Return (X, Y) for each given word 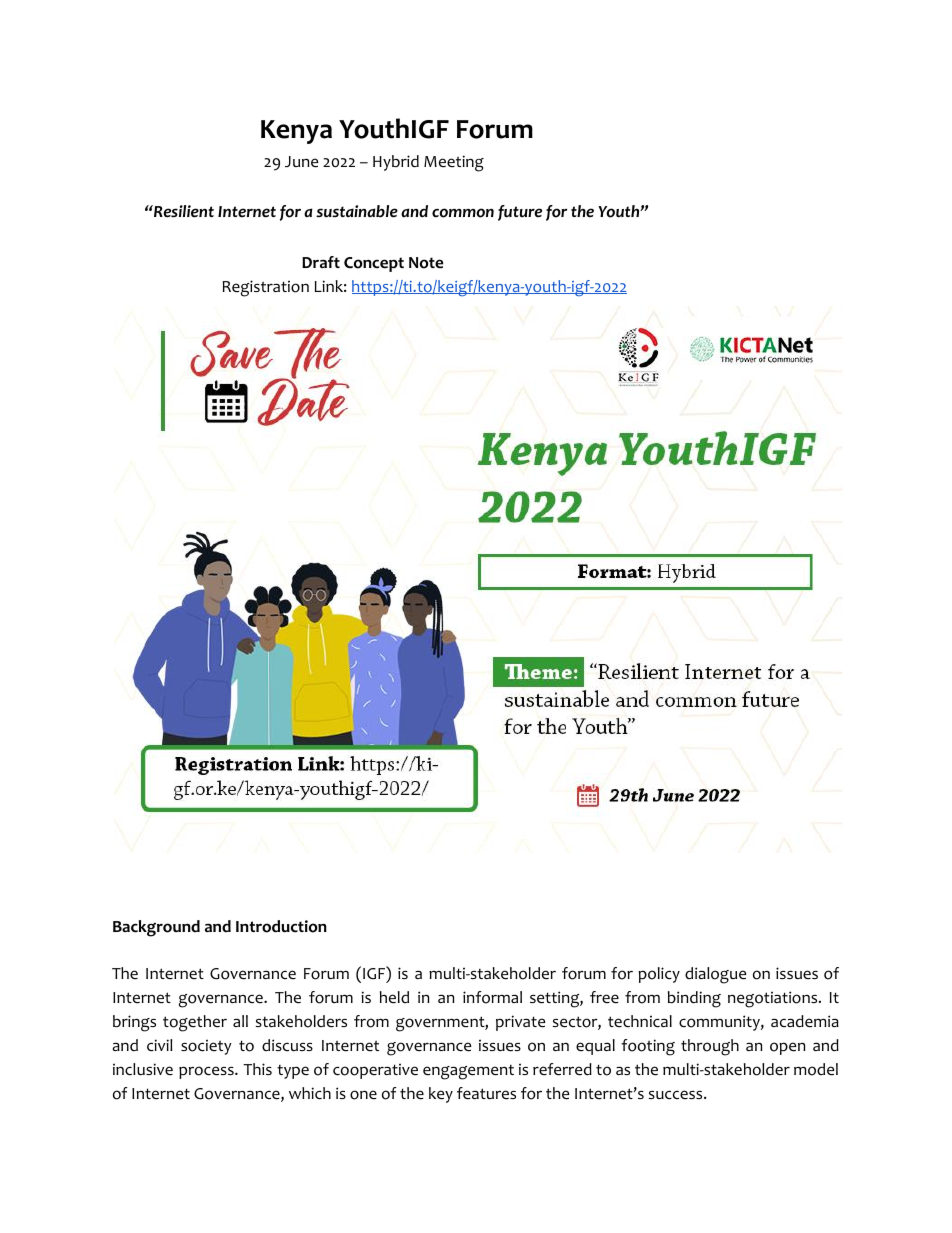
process (207, 1072)
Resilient (183, 211)
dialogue (715, 975)
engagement (468, 1072)
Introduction (281, 926)
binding (694, 999)
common (463, 213)
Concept (374, 264)
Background (156, 928)
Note (426, 263)
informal (492, 997)
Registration (266, 288)
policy (659, 975)
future (520, 213)
